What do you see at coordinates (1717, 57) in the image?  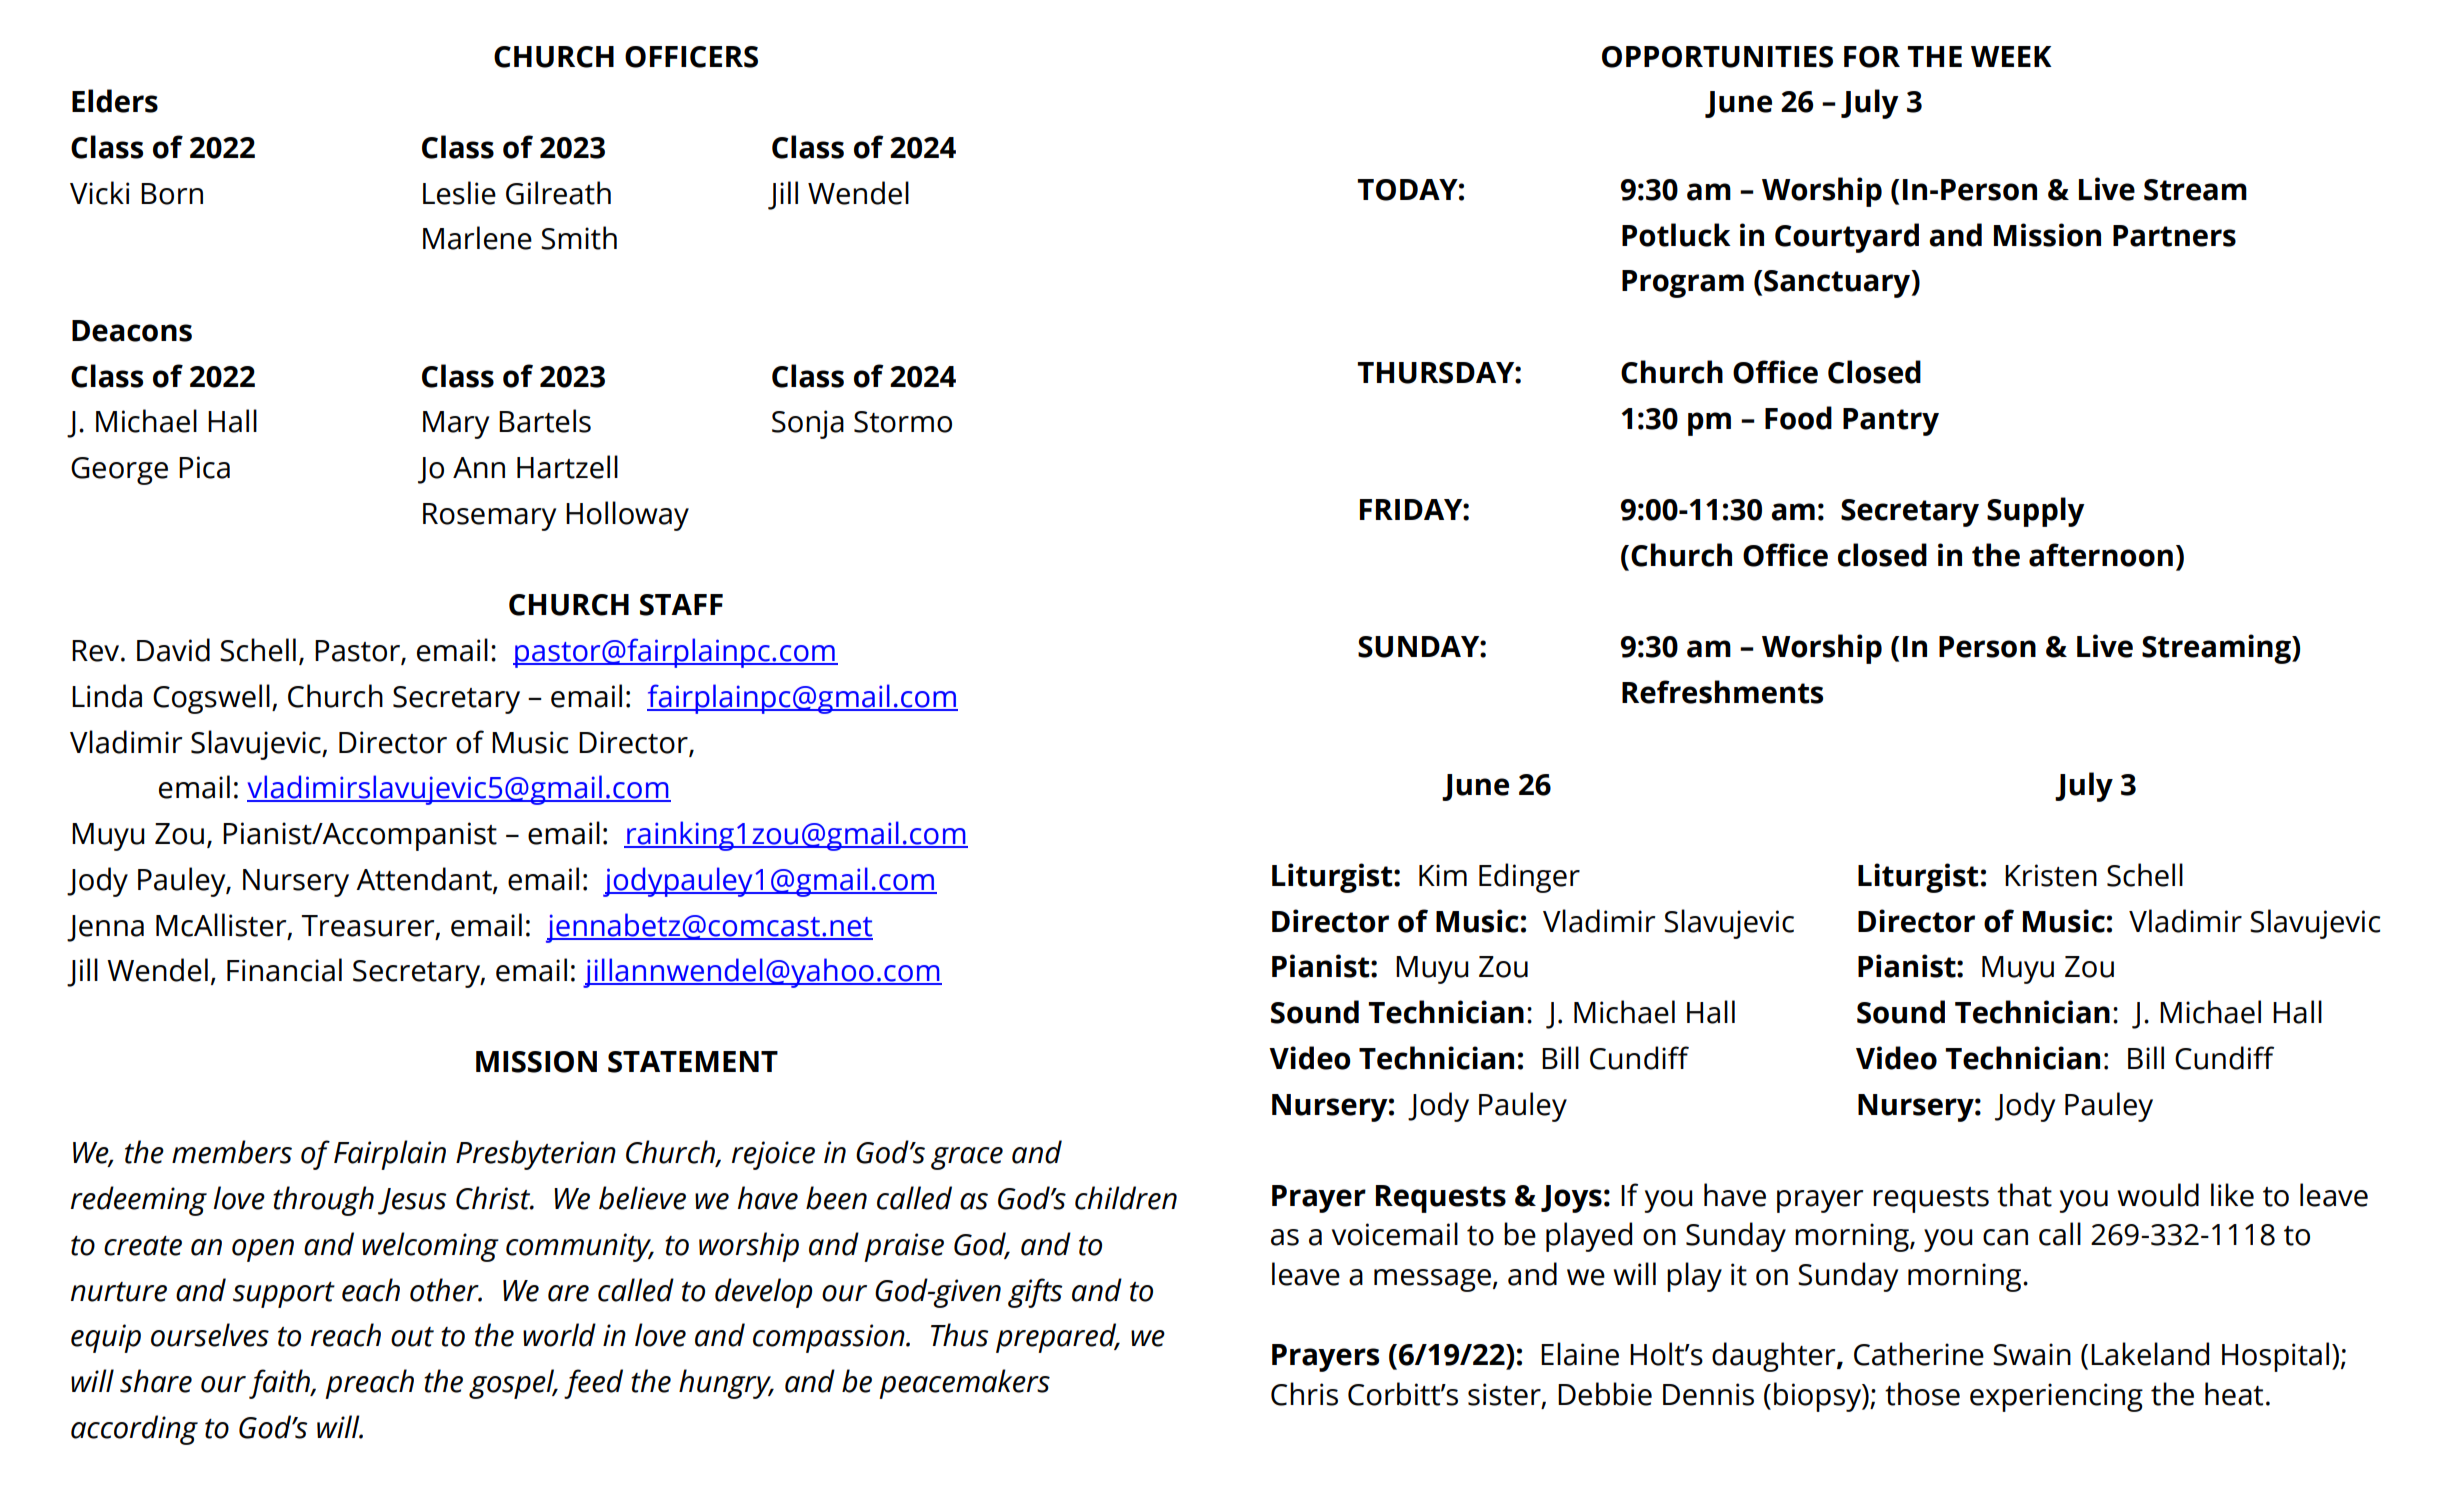 I see `OPPORTUNITIES` at bounding box center [1717, 57].
